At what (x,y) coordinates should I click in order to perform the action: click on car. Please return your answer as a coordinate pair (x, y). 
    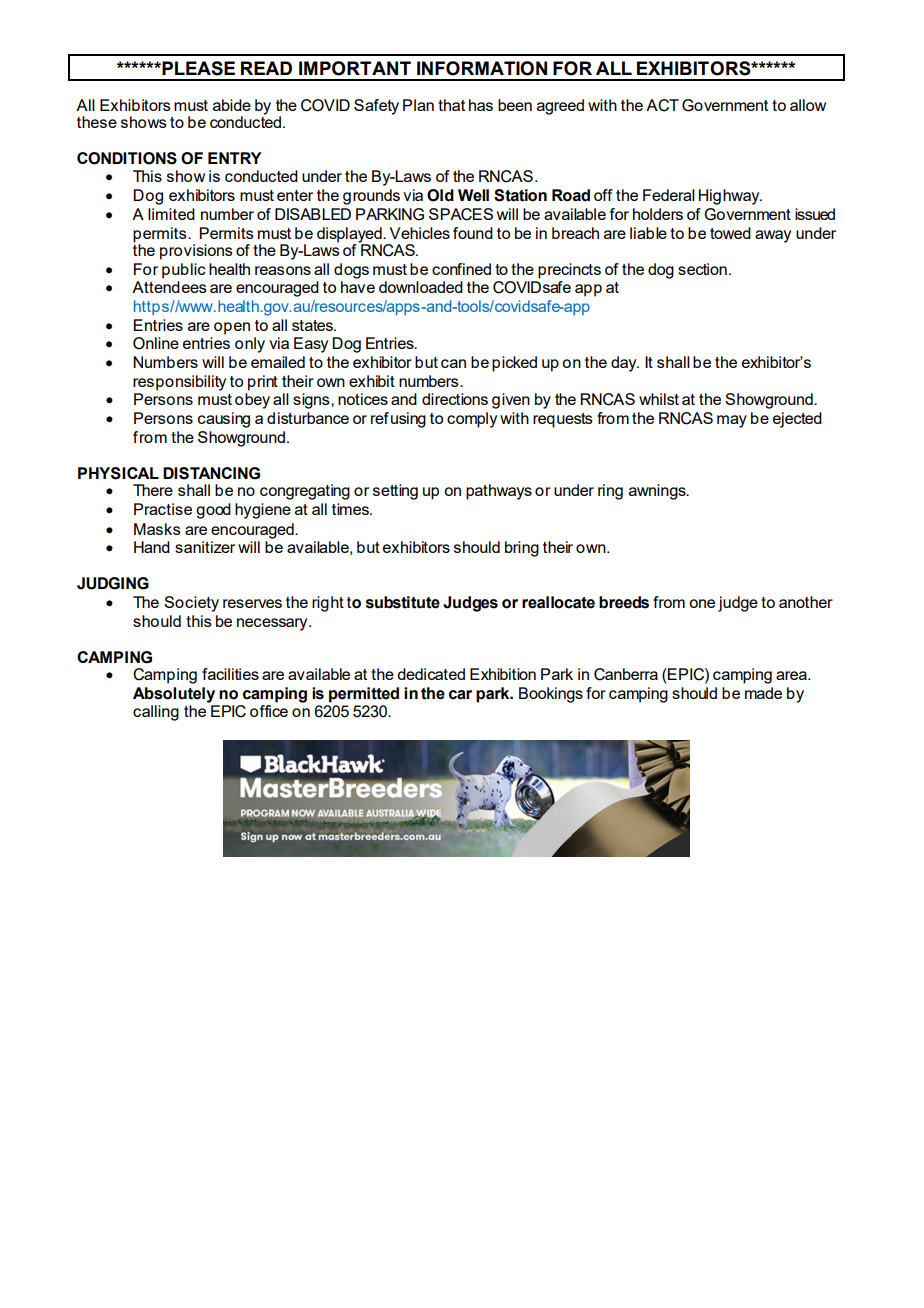
    Looking at the image, I should click on (460, 695).
